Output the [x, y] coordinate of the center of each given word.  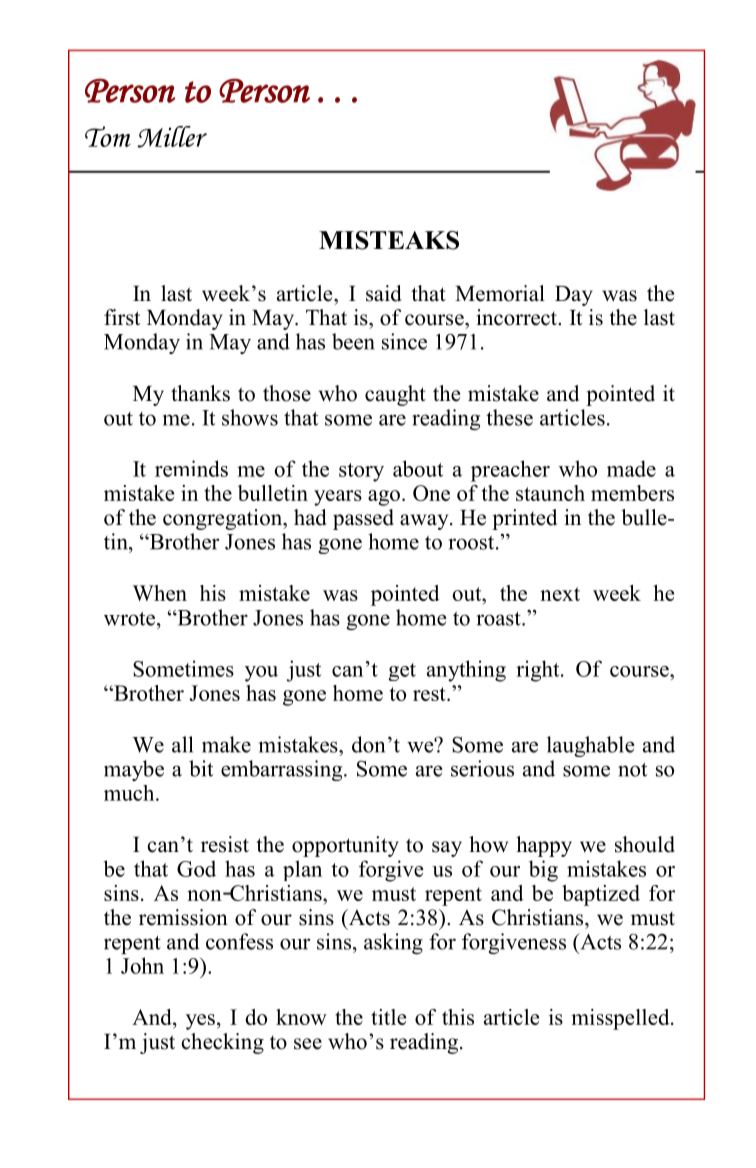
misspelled [621, 1019]
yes [200, 1022]
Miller [172, 137]
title [388, 1017]
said [384, 293]
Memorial [500, 293]
